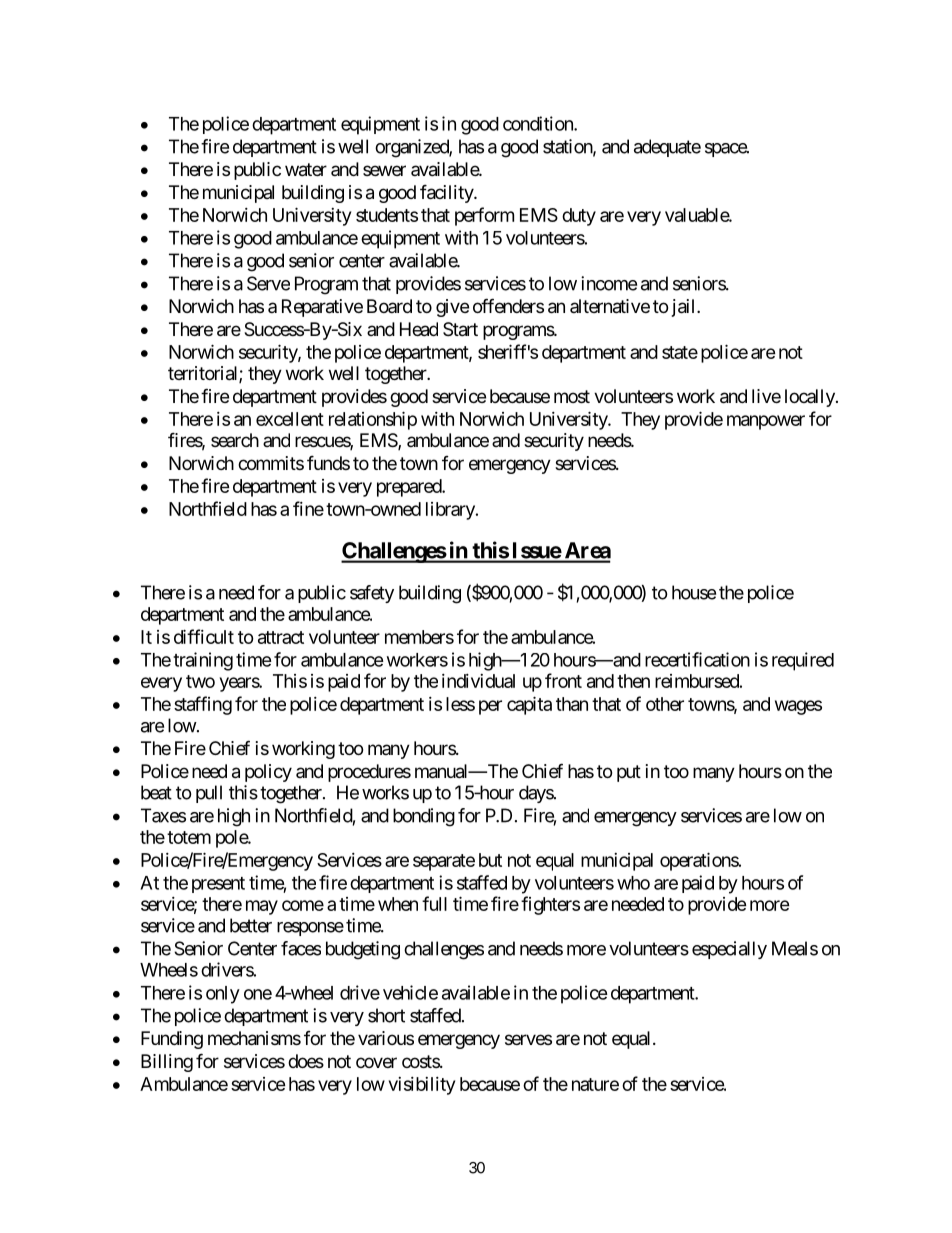  Describe the element at coordinates (172, 1040) in the screenshot. I see `Funding` at that location.
